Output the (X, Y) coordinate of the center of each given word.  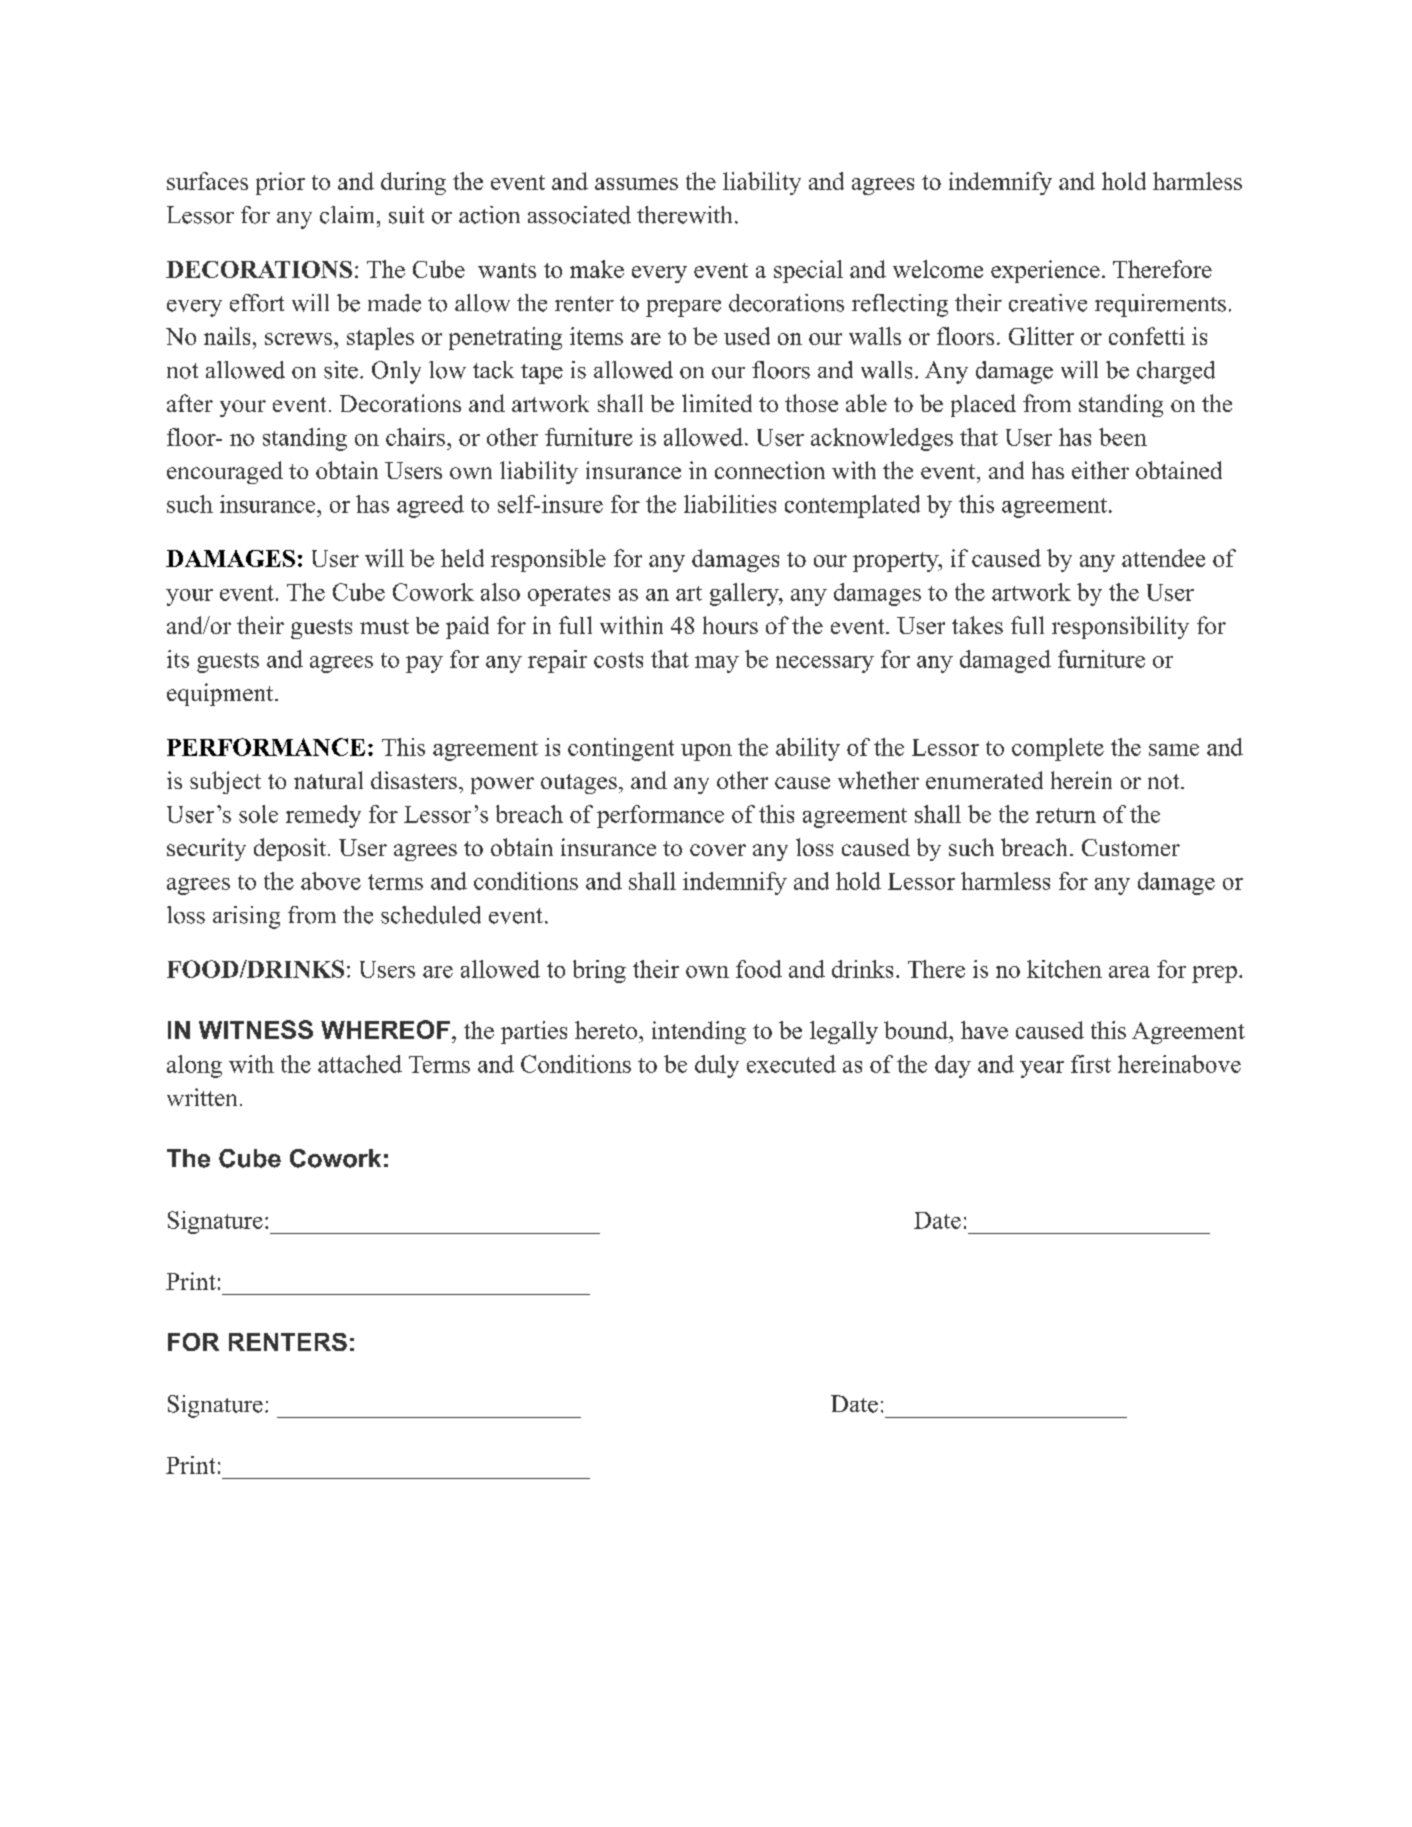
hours (730, 625)
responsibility (1120, 627)
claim (349, 215)
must (384, 626)
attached (360, 1064)
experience (1045, 271)
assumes (636, 184)
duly (717, 1066)
